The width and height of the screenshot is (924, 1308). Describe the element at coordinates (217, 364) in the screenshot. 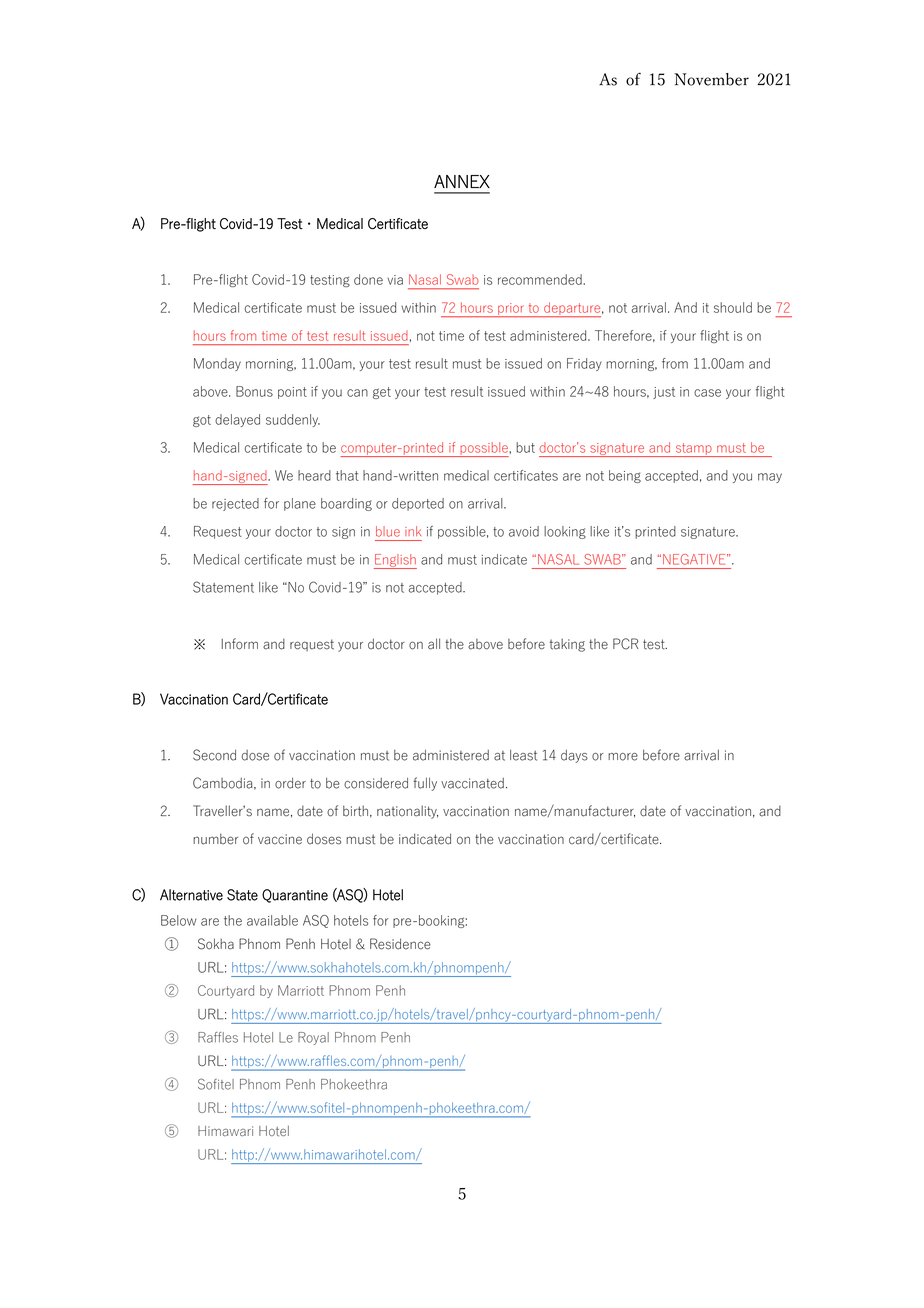

I see `Monday` at that location.
